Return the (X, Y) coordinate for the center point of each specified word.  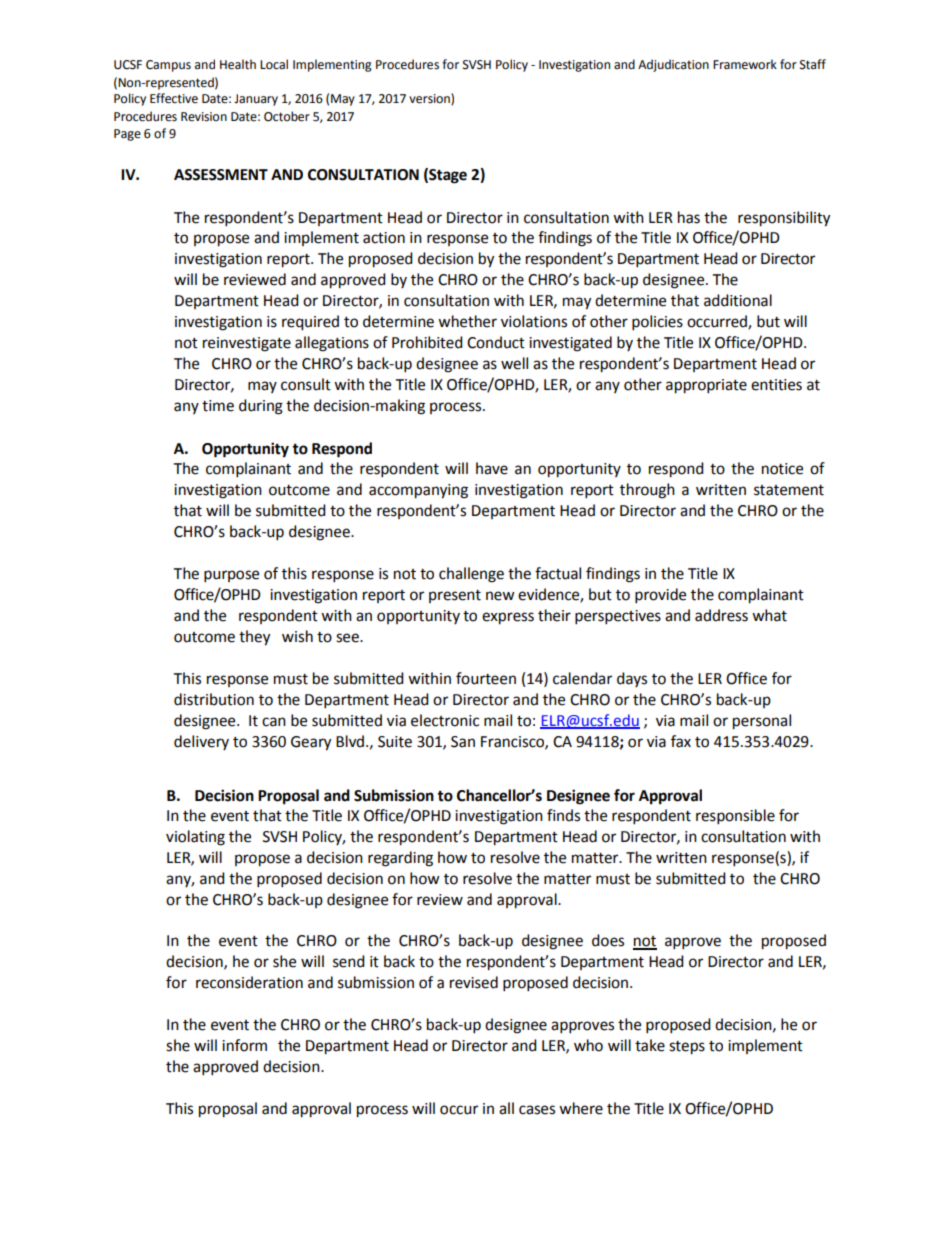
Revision (204, 117)
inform (244, 1045)
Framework (745, 64)
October (287, 116)
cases (537, 1110)
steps (687, 1048)
